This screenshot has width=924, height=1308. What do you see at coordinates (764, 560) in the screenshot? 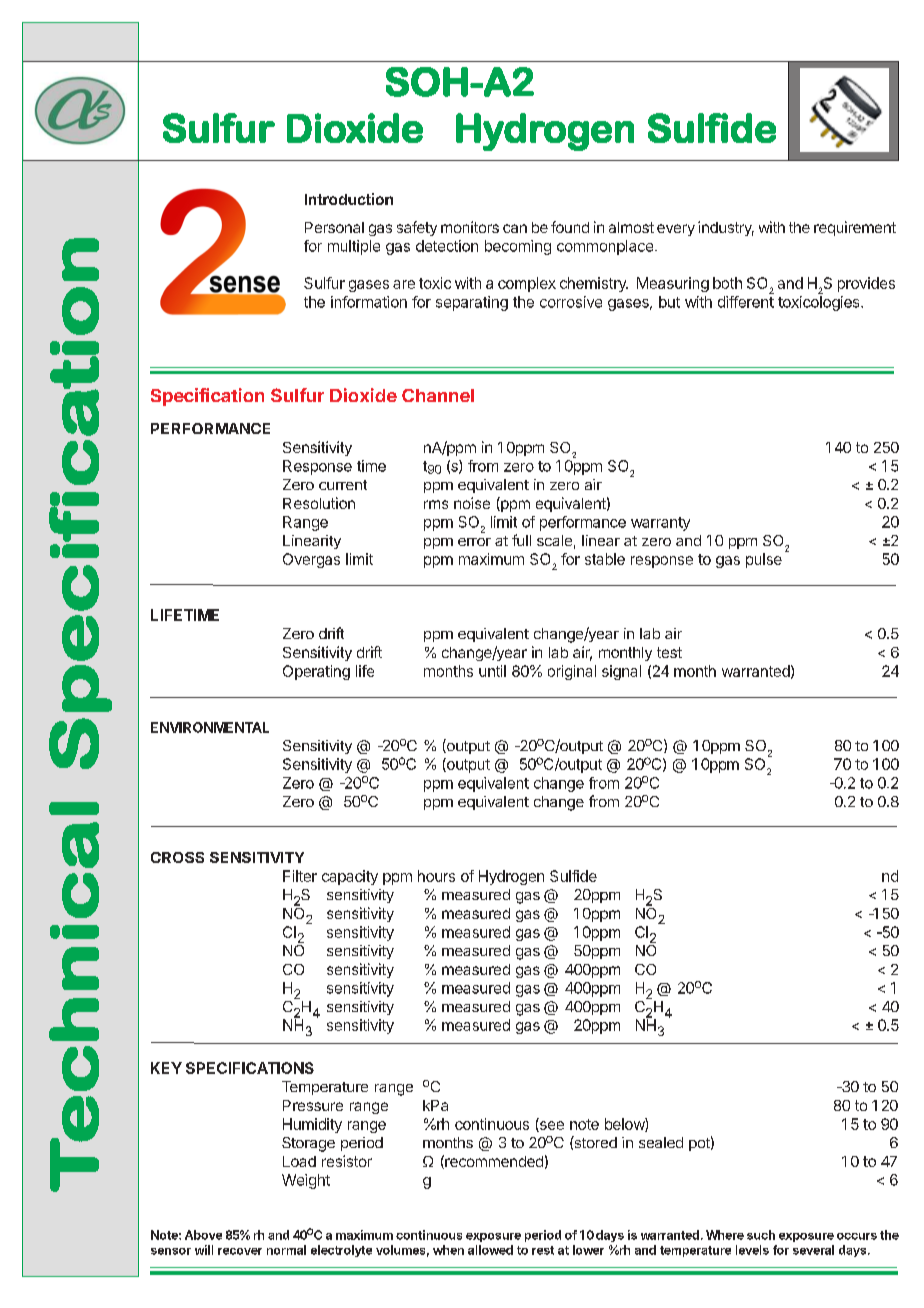
I see `pulse` at bounding box center [764, 560].
